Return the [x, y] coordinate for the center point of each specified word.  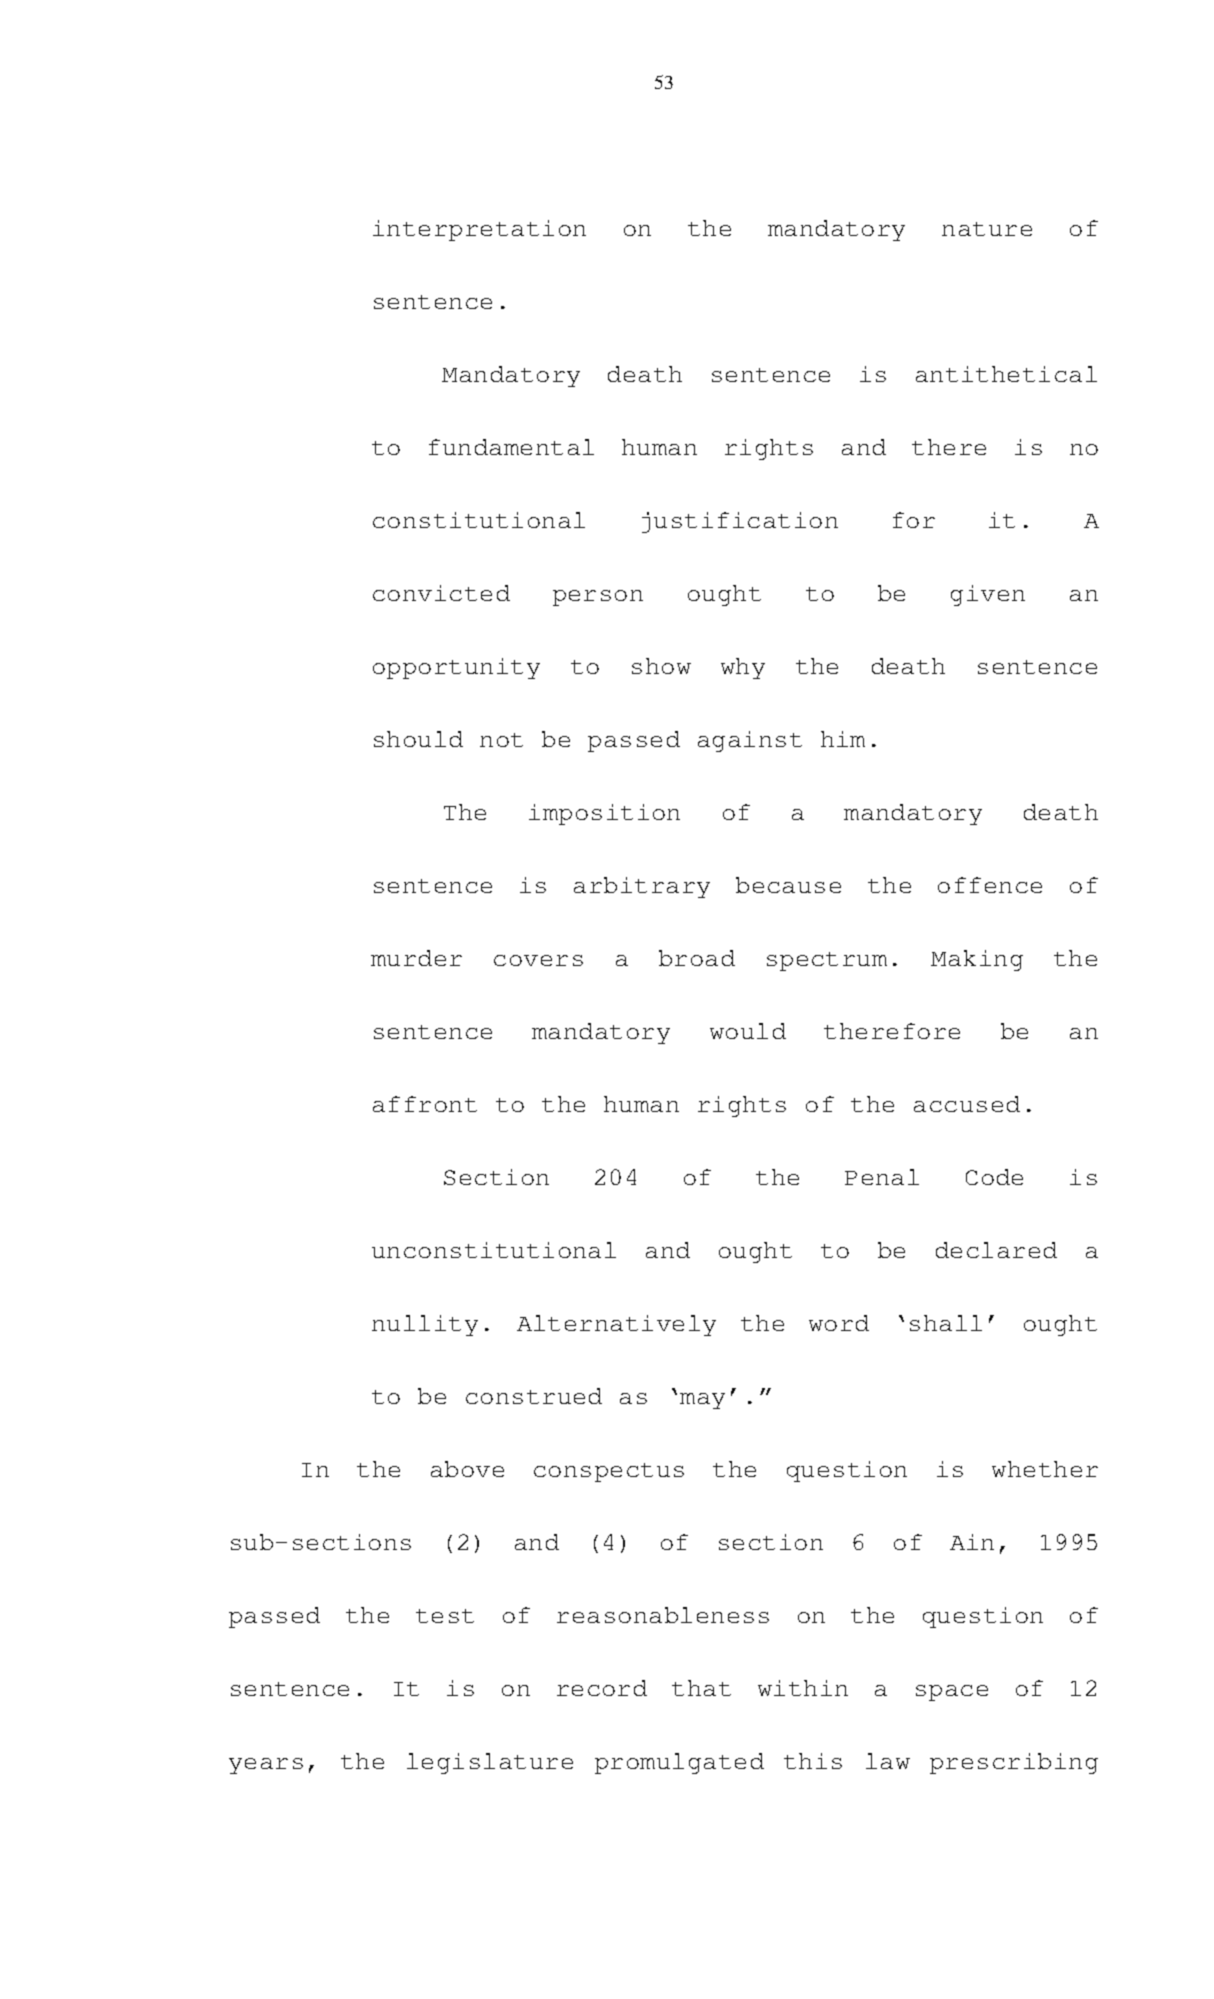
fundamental [511, 447]
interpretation [479, 230]
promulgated [679, 1763]
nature [987, 229]
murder [416, 958]
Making [977, 960]
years [266, 1766]
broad [697, 958]
